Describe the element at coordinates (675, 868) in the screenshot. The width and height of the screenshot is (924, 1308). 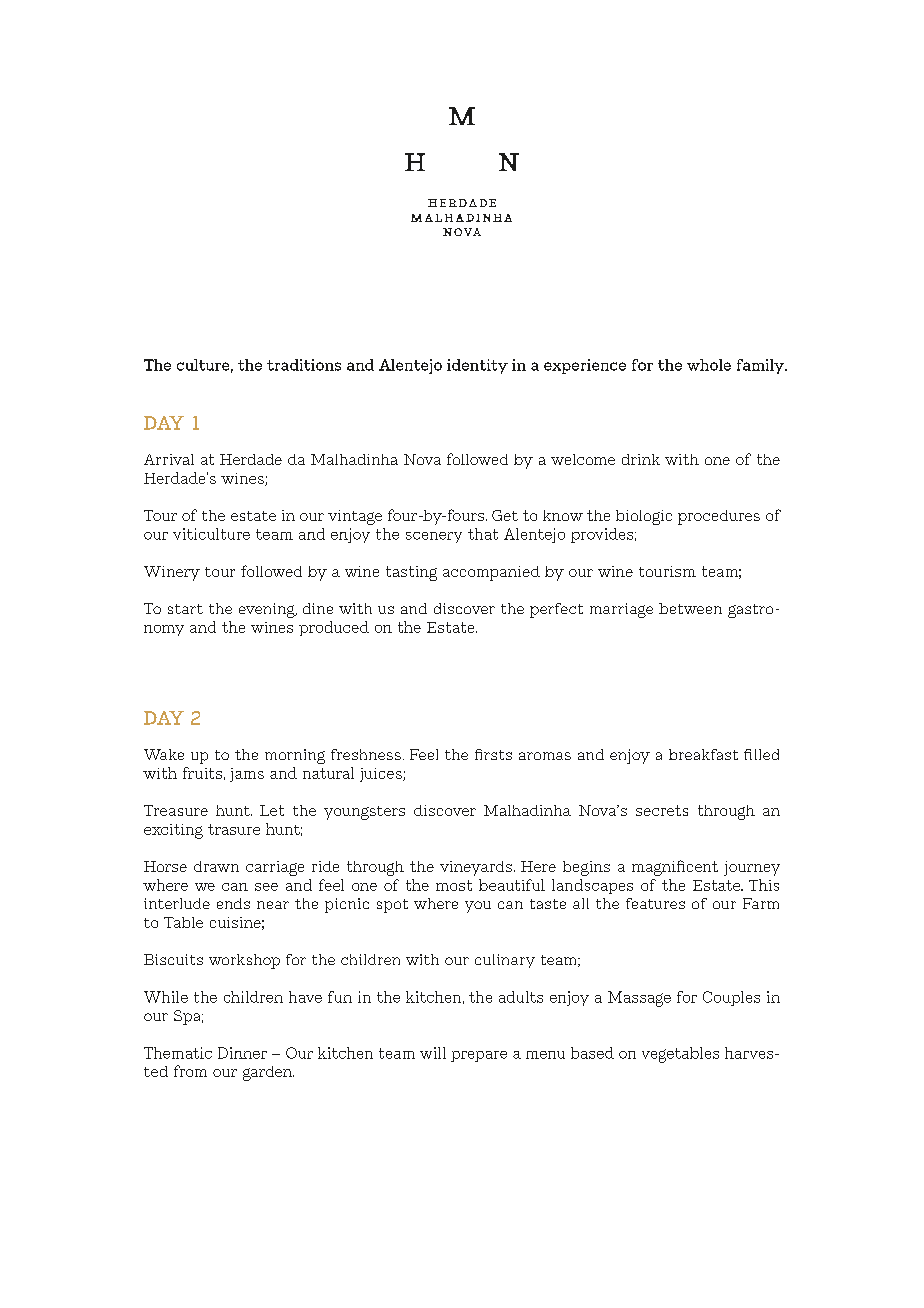
I see `magnificent` at that location.
